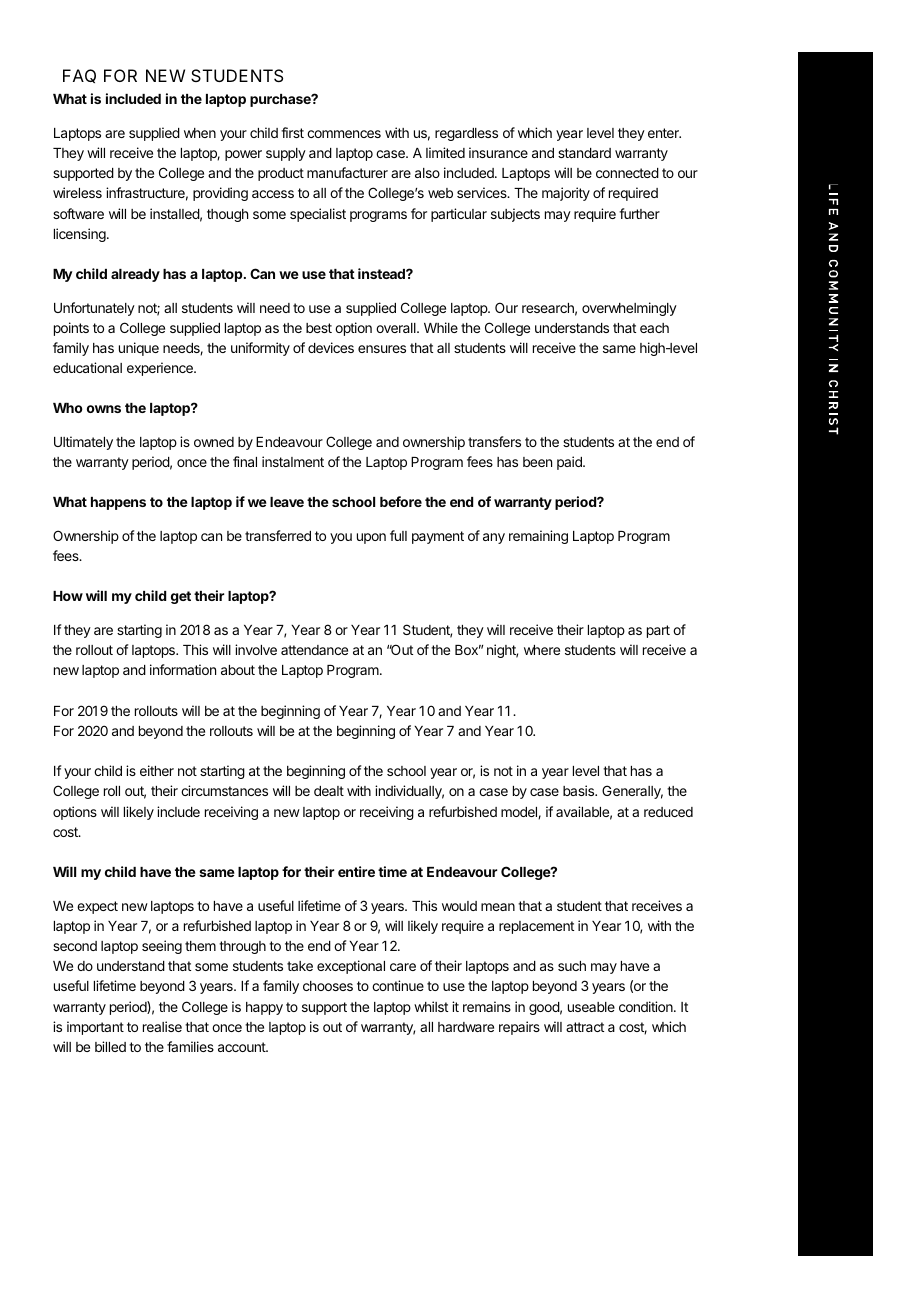  What do you see at coordinates (344, 134) in the document?
I see `commences` at bounding box center [344, 134].
